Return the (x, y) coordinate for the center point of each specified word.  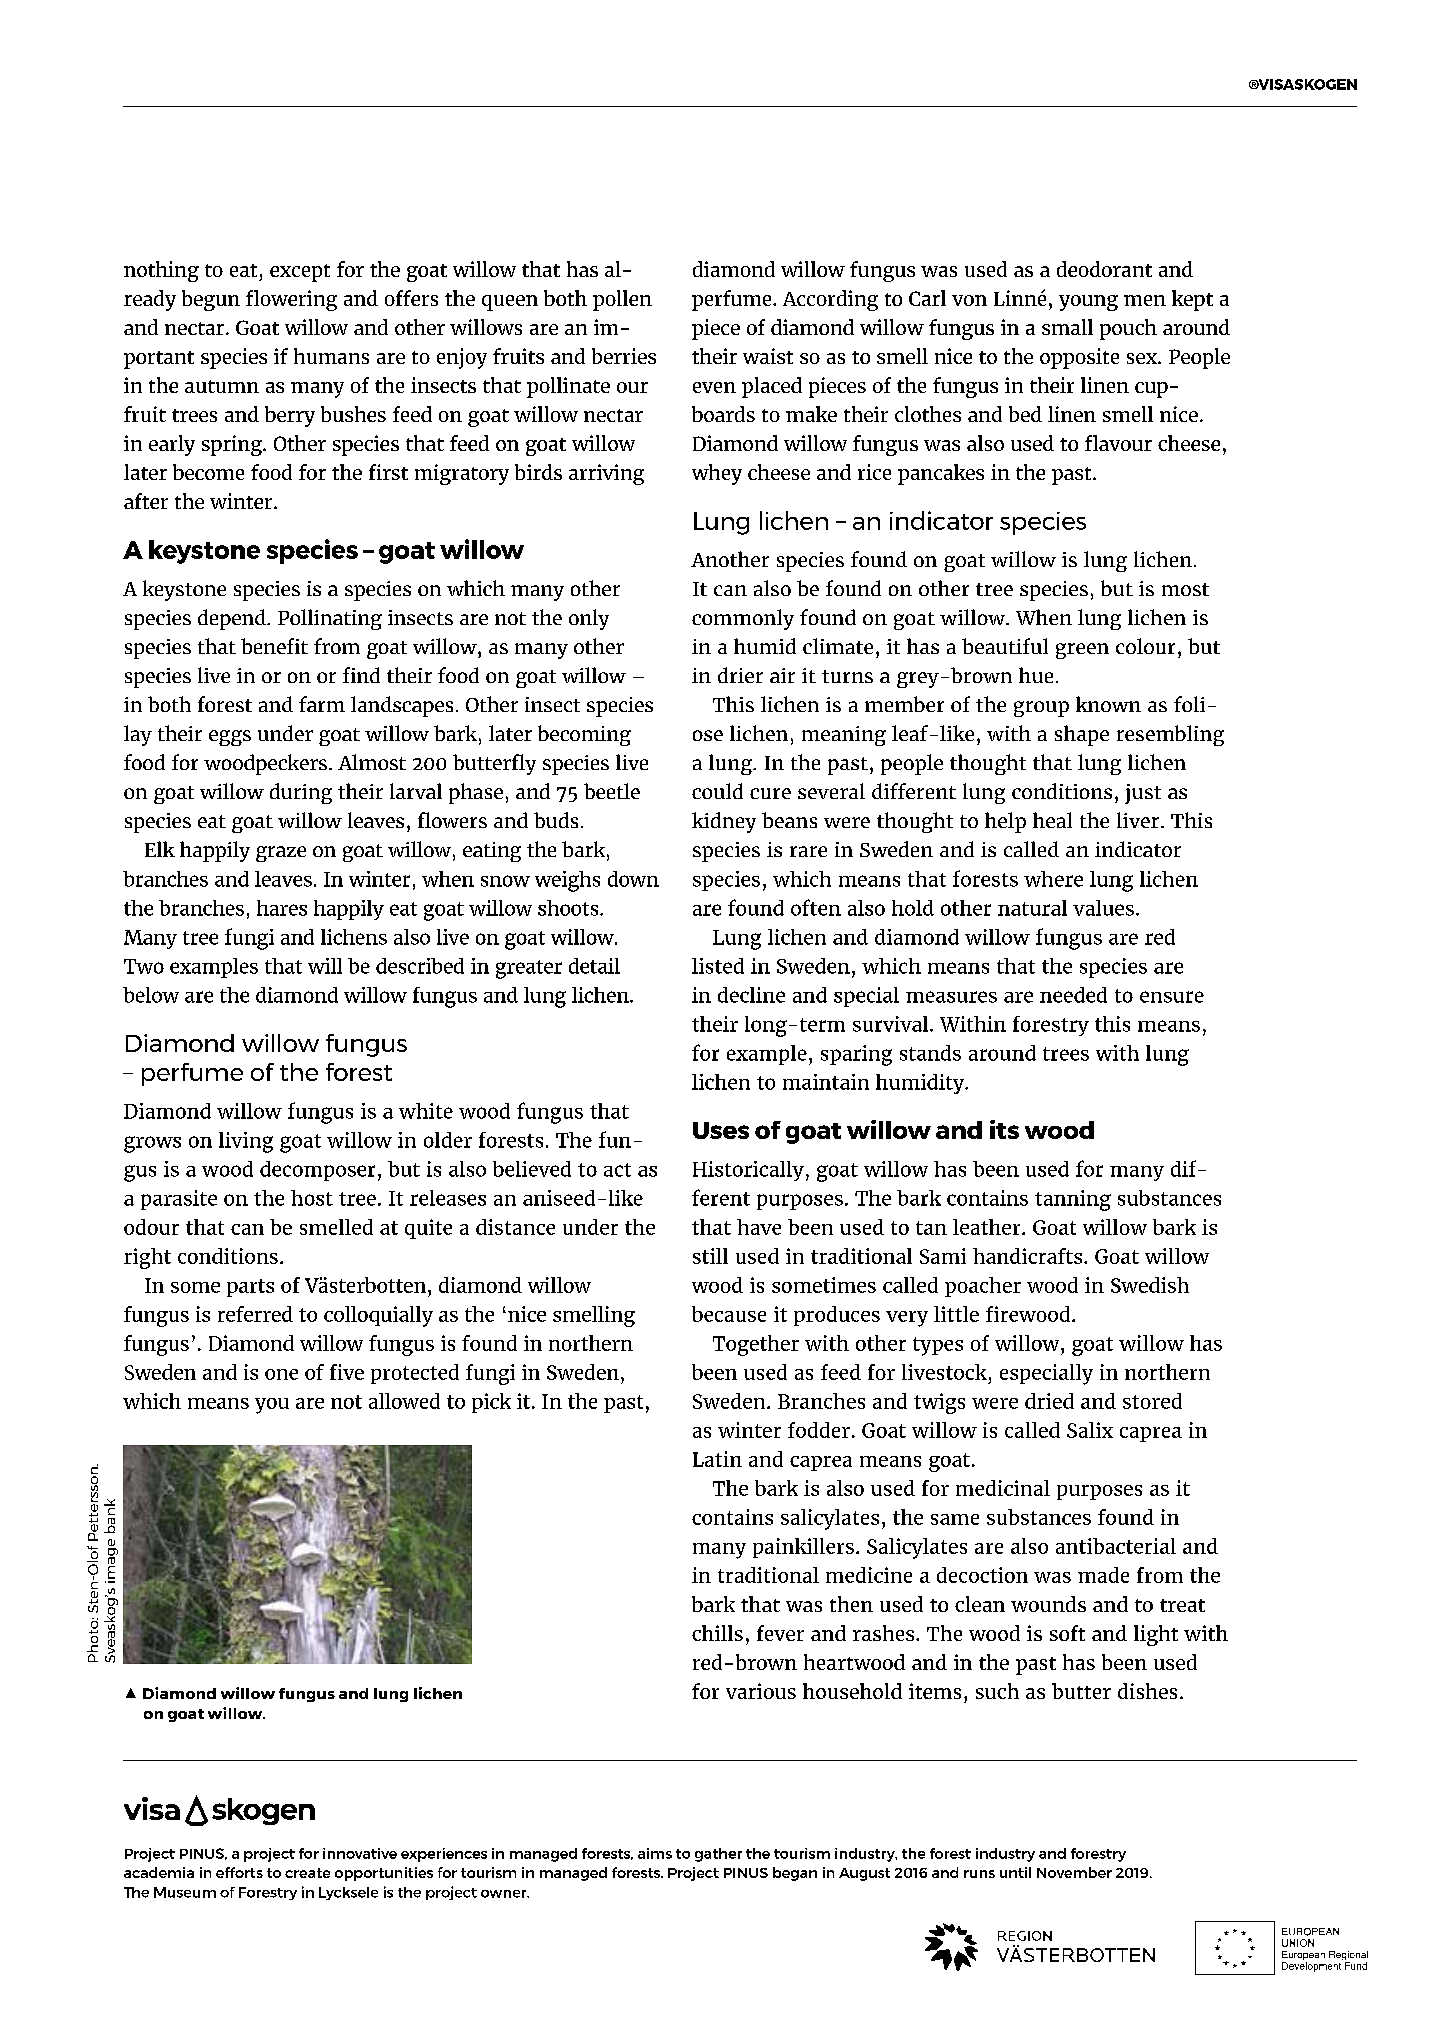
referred (255, 1314)
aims (655, 1853)
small (1067, 327)
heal (1052, 820)
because (729, 1314)
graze (281, 854)
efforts (239, 1872)
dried (1049, 1401)
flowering (291, 300)
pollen (622, 300)
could (717, 791)
